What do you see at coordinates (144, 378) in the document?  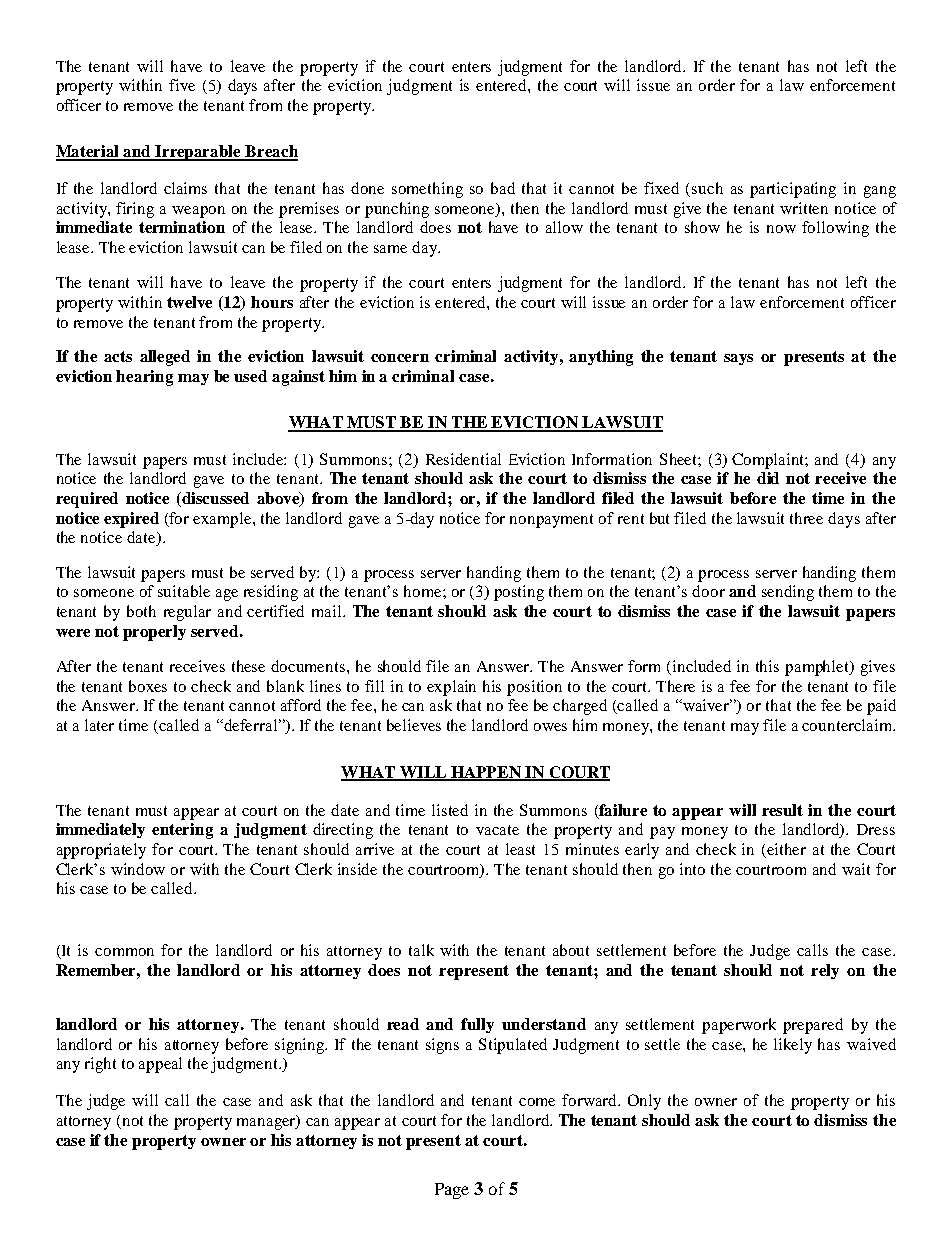 I see `hearing` at bounding box center [144, 378].
